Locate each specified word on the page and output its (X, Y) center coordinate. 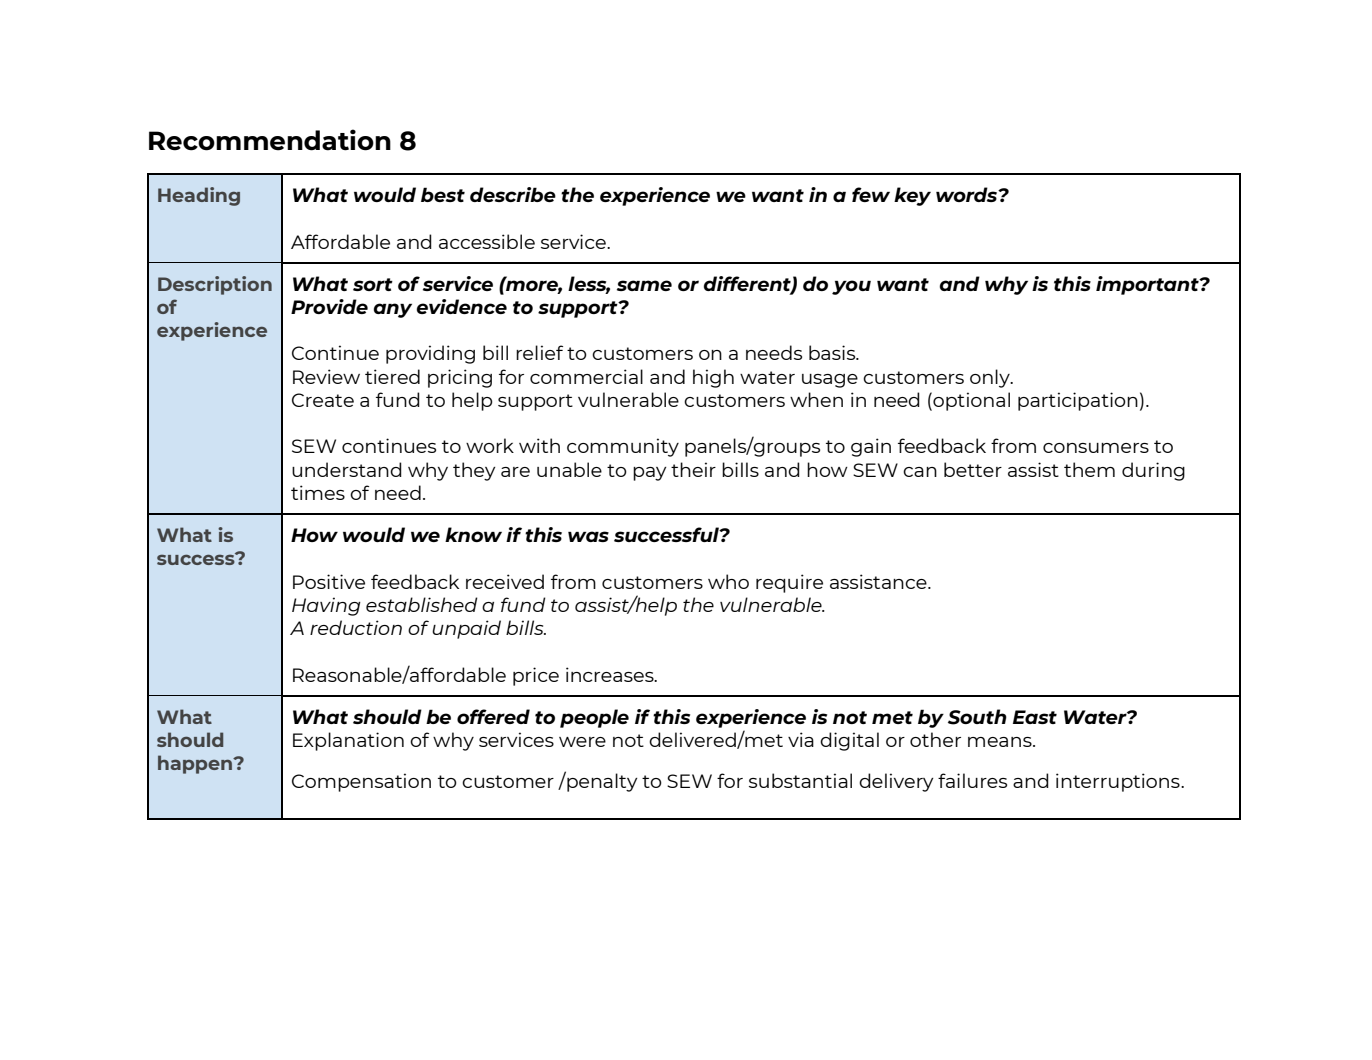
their (693, 469)
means (1001, 742)
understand (347, 469)
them (1089, 469)
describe (513, 194)
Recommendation (270, 140)
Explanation (348, 741)
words (968, 194)
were (582, 742)
